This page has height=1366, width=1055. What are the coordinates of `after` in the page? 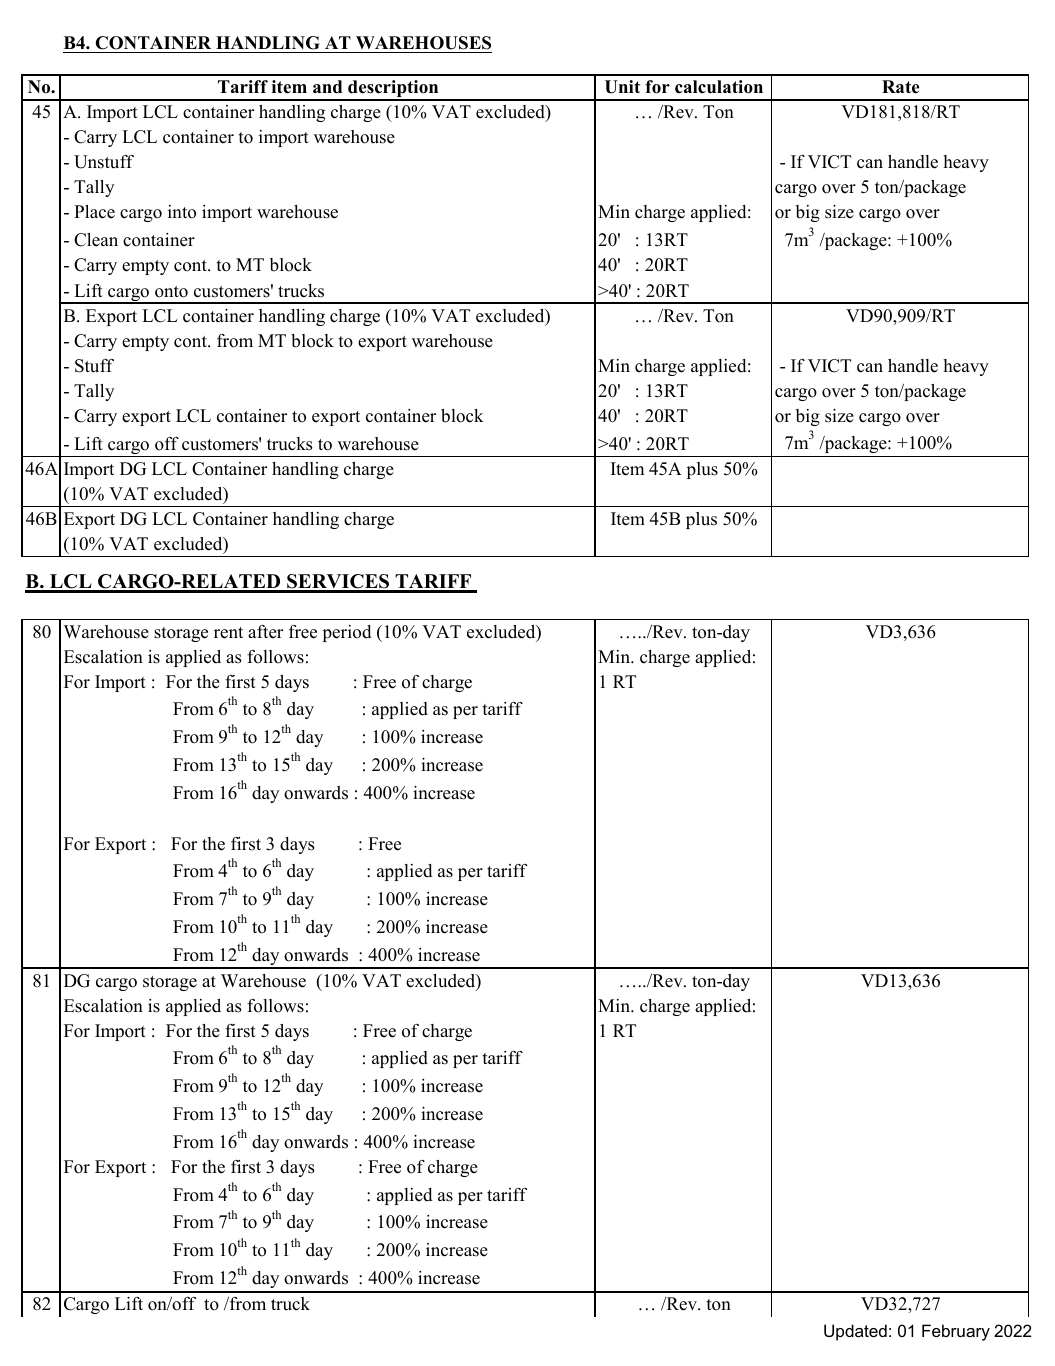 It's located at (265, 632).
